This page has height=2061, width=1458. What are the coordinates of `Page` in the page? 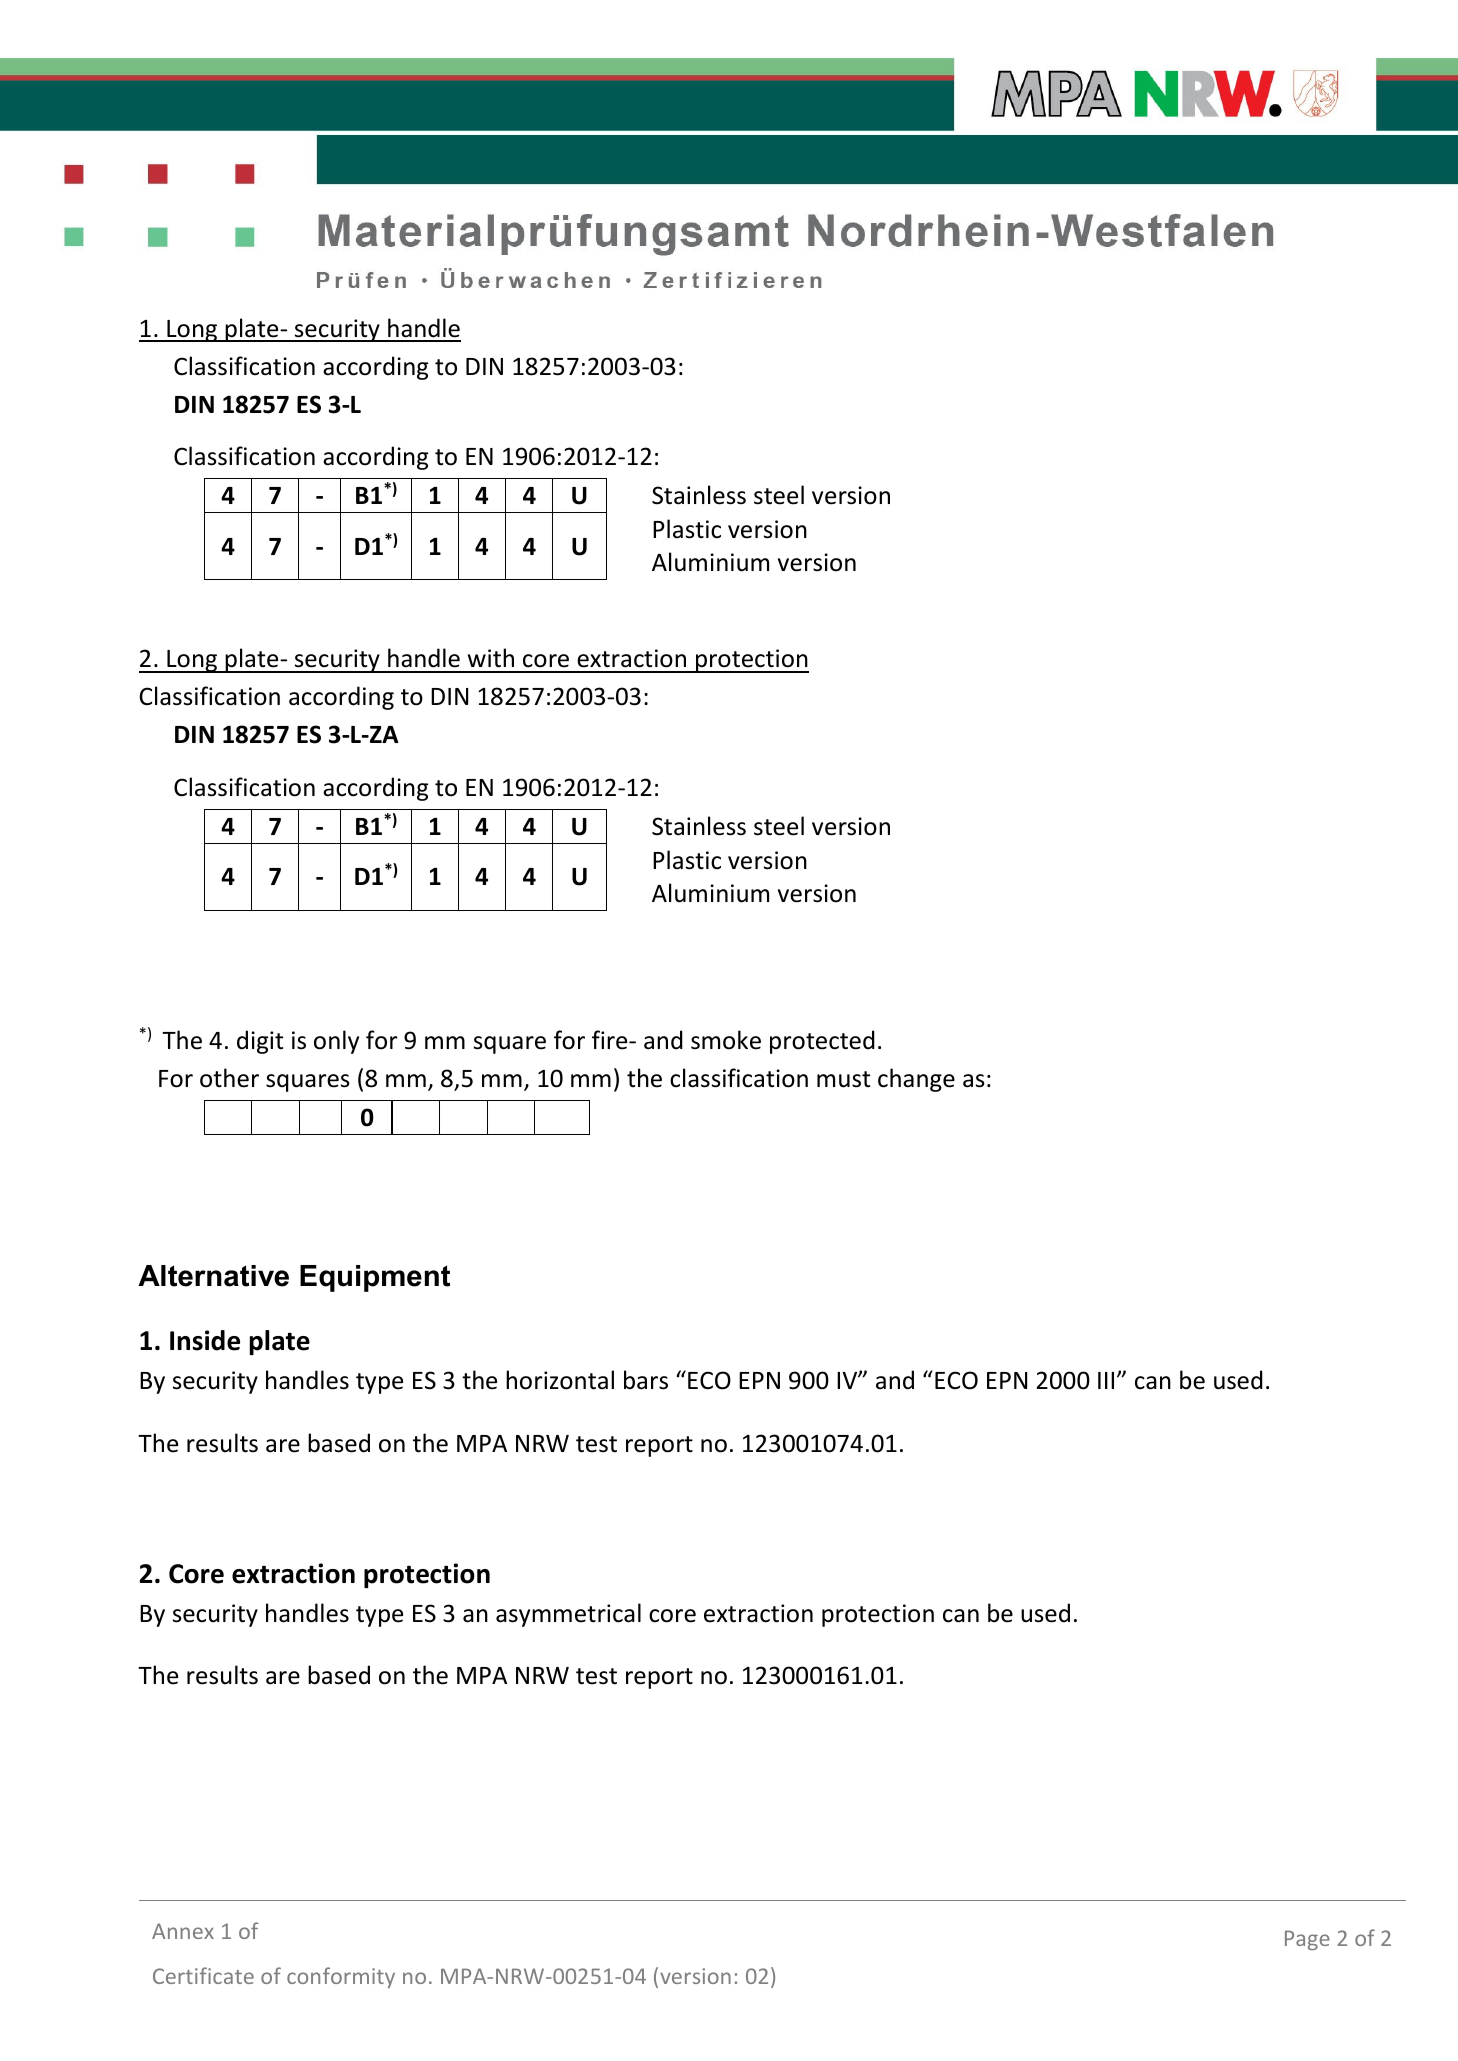 It's located at (1307, 1940).
